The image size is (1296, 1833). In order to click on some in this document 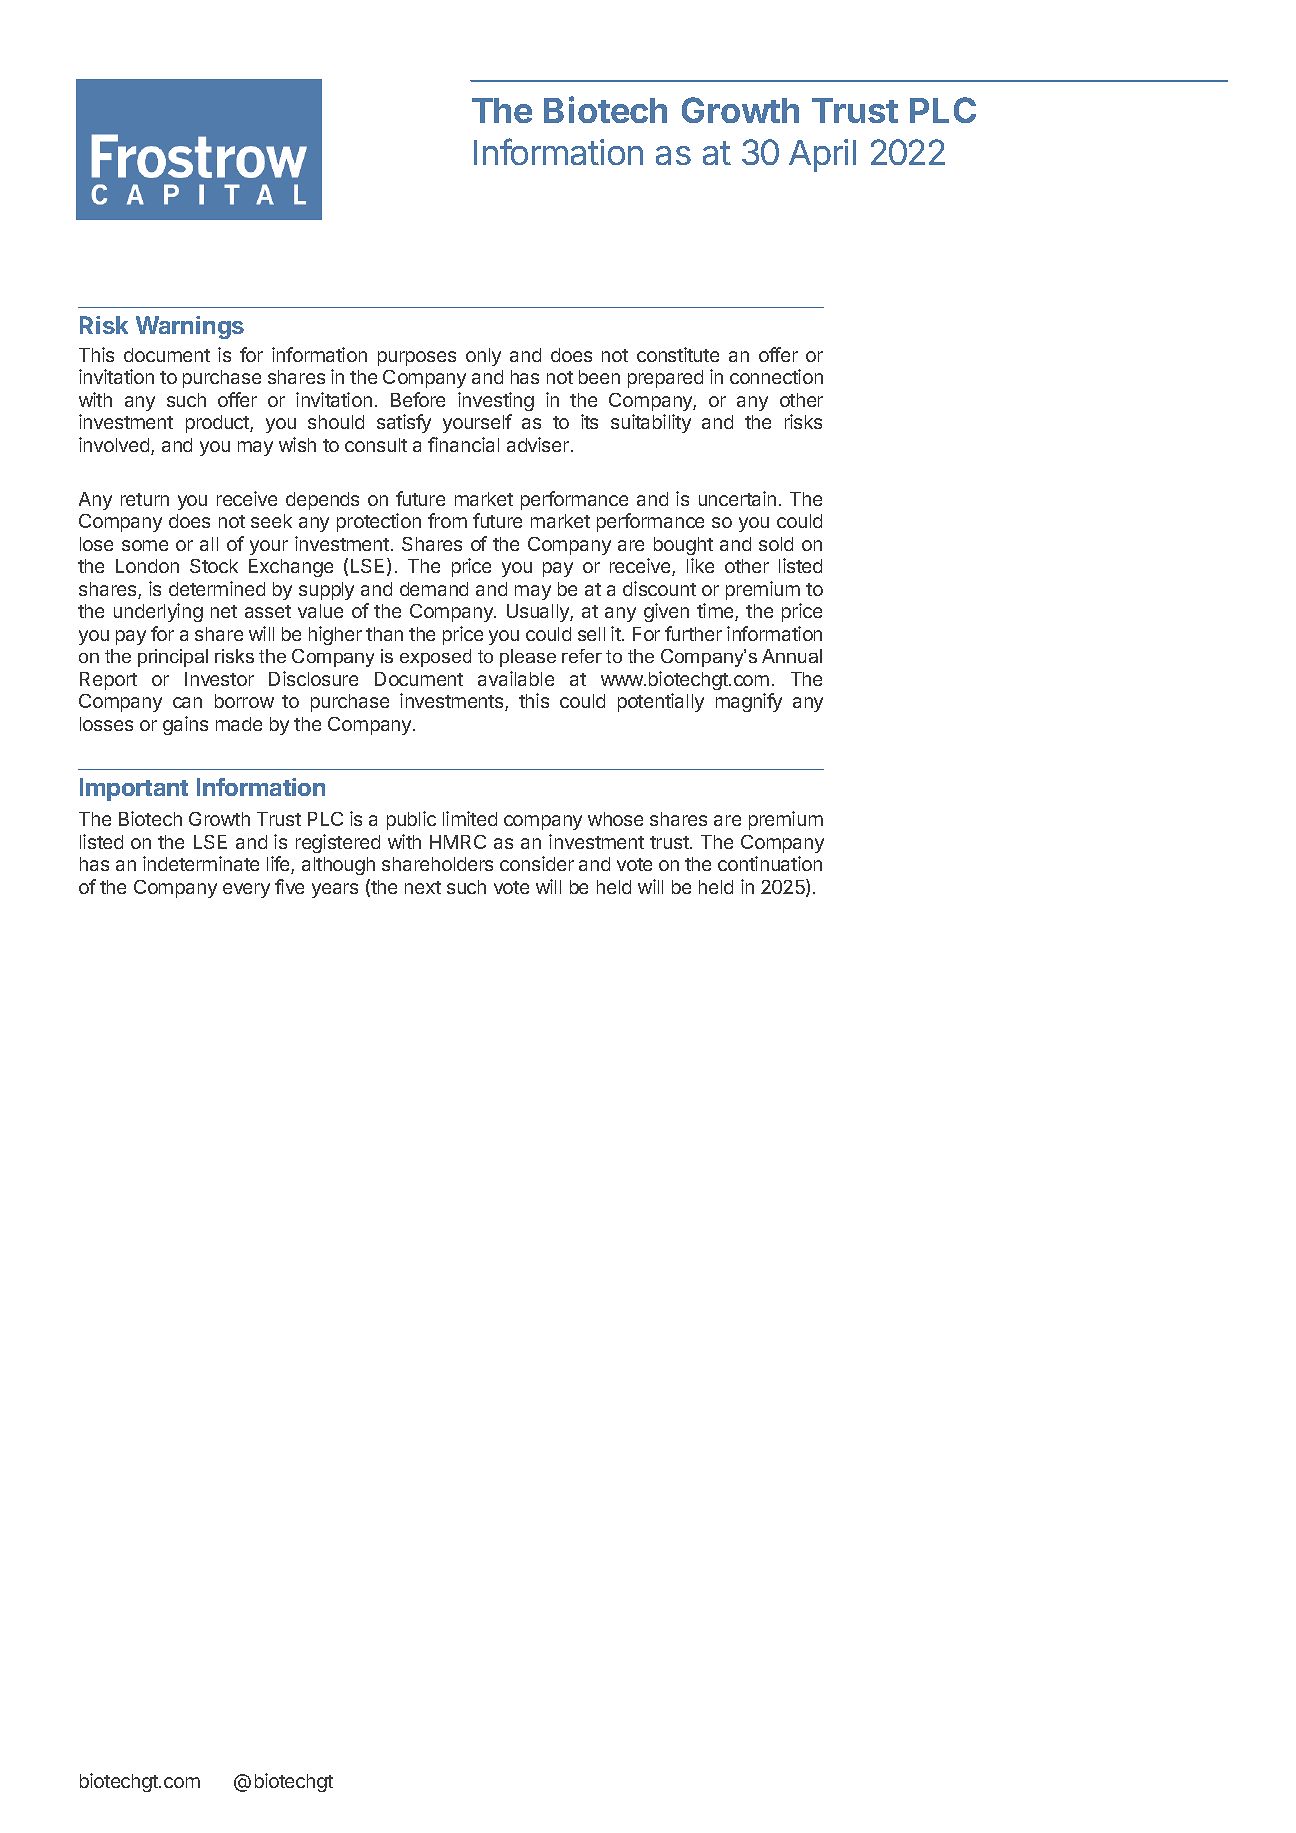, I will do `click(145, 545)`.
